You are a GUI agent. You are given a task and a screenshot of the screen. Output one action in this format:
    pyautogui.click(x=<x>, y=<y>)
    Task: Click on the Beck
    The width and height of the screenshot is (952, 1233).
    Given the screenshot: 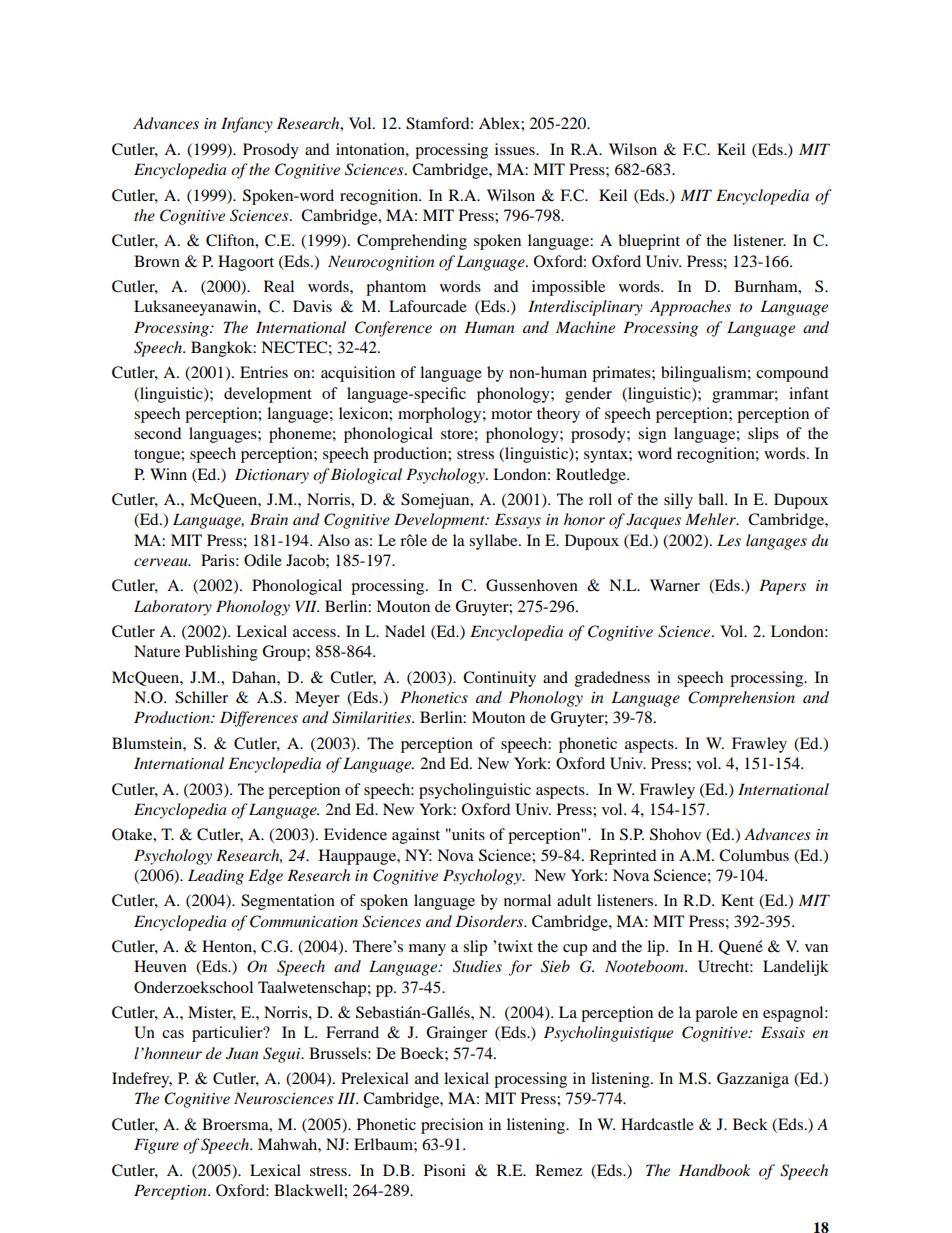 What is the action you would take?
    pyautogui.click(x=750, y=1124)
